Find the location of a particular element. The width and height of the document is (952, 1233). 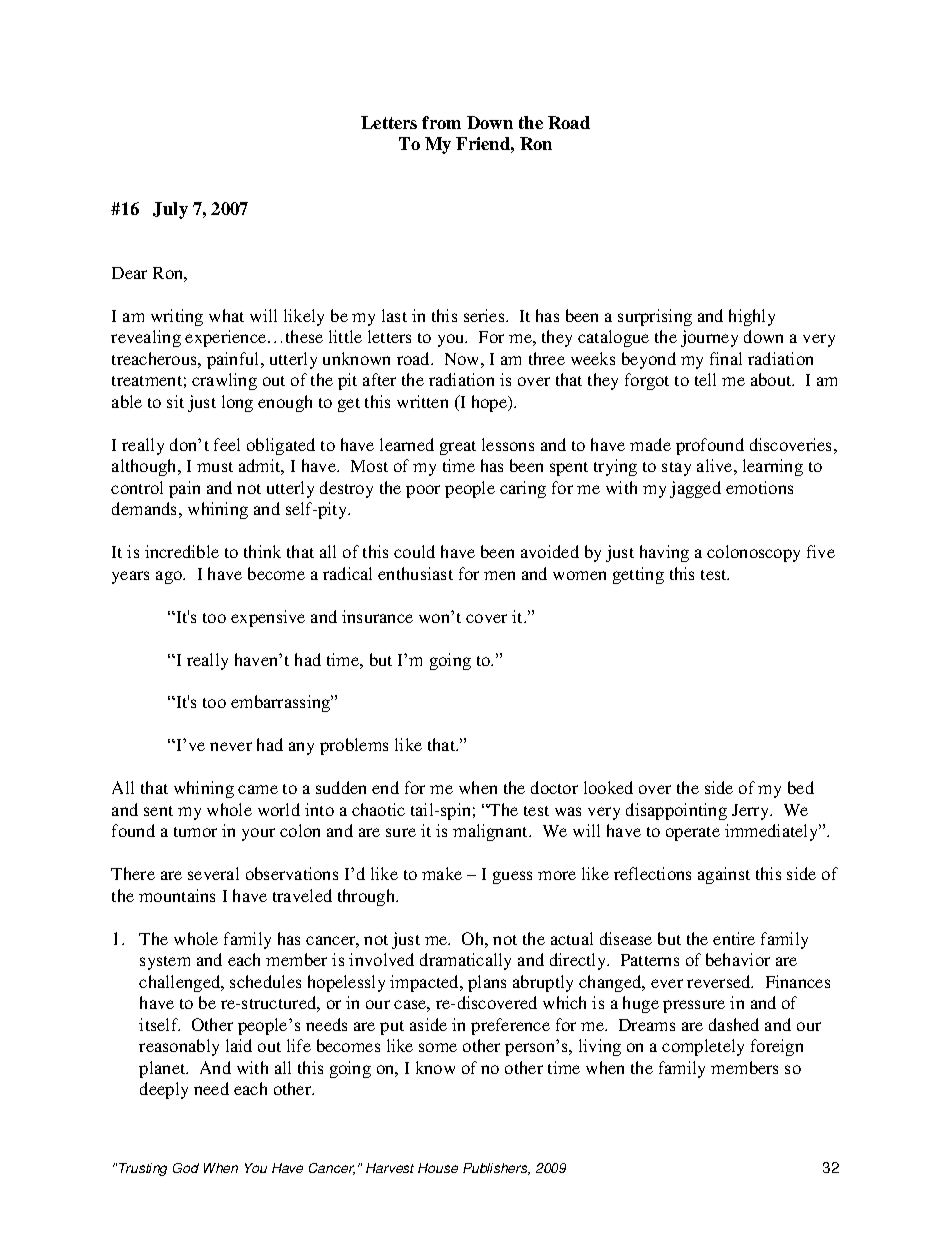

great is located at coordinates (458, 448).
